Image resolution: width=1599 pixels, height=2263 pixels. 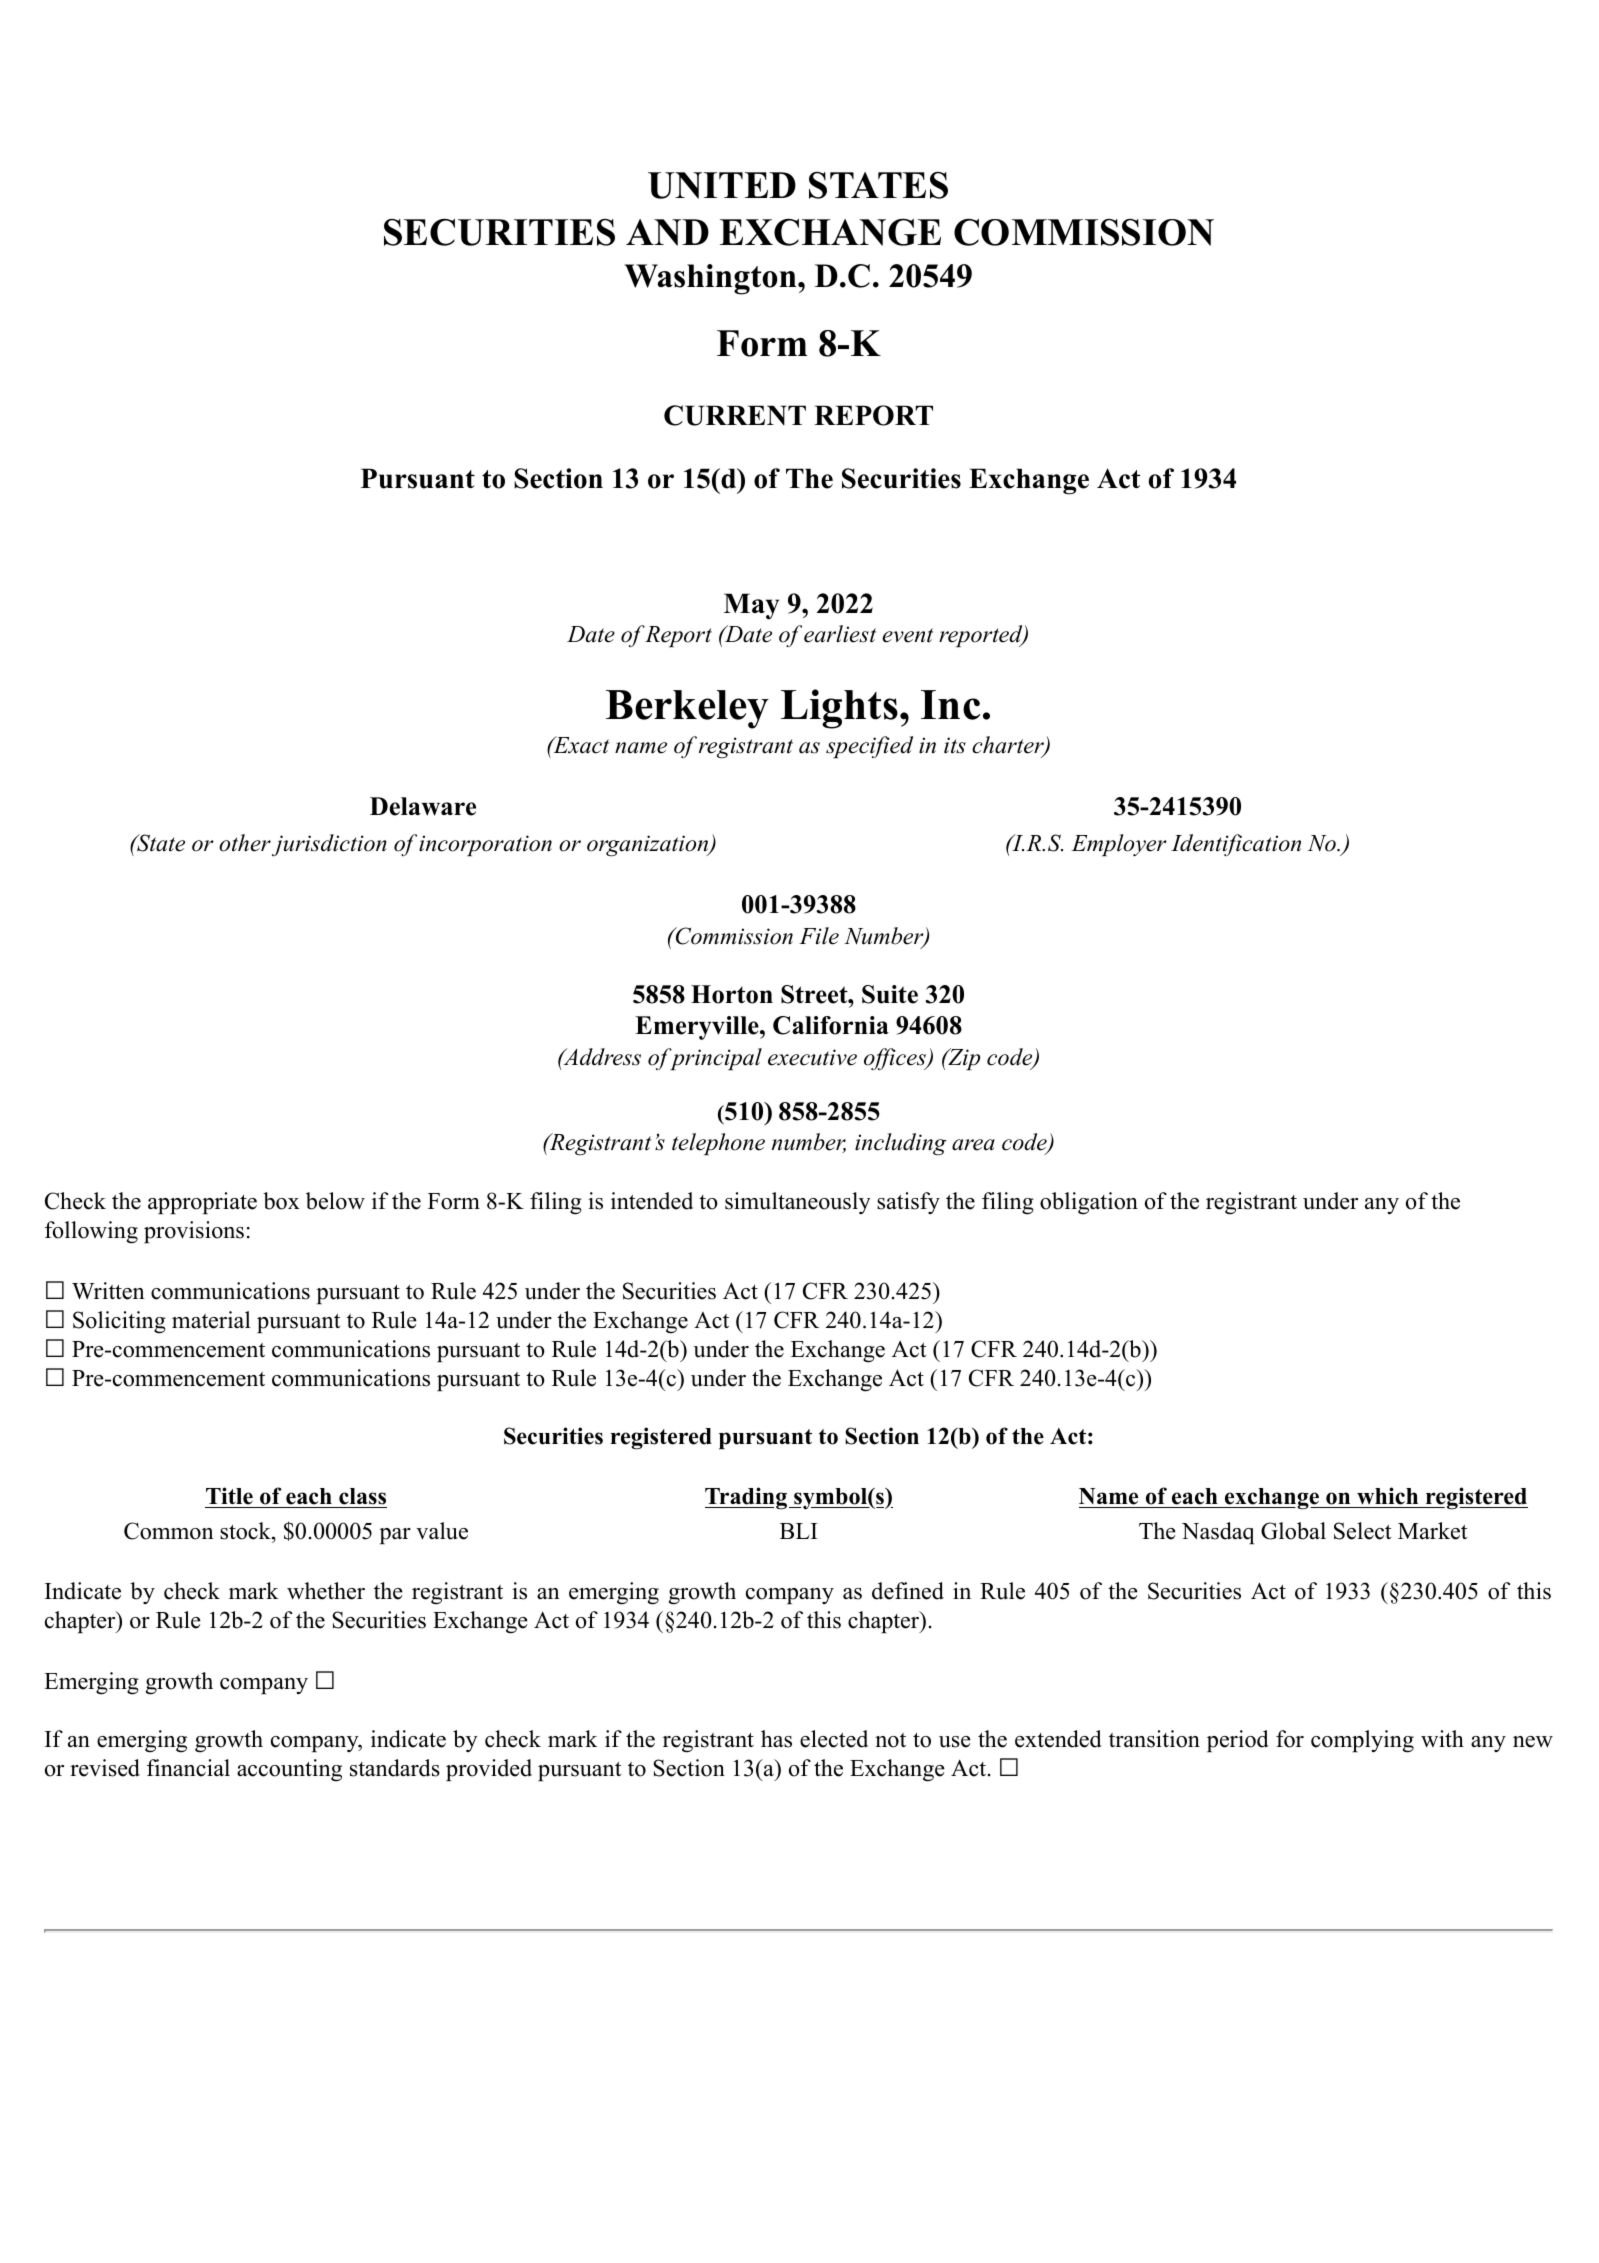 What do you see at coordinates (798, 1203) in the screenshot?
I see `simultaneously` at bounding box center [798, 1203].
